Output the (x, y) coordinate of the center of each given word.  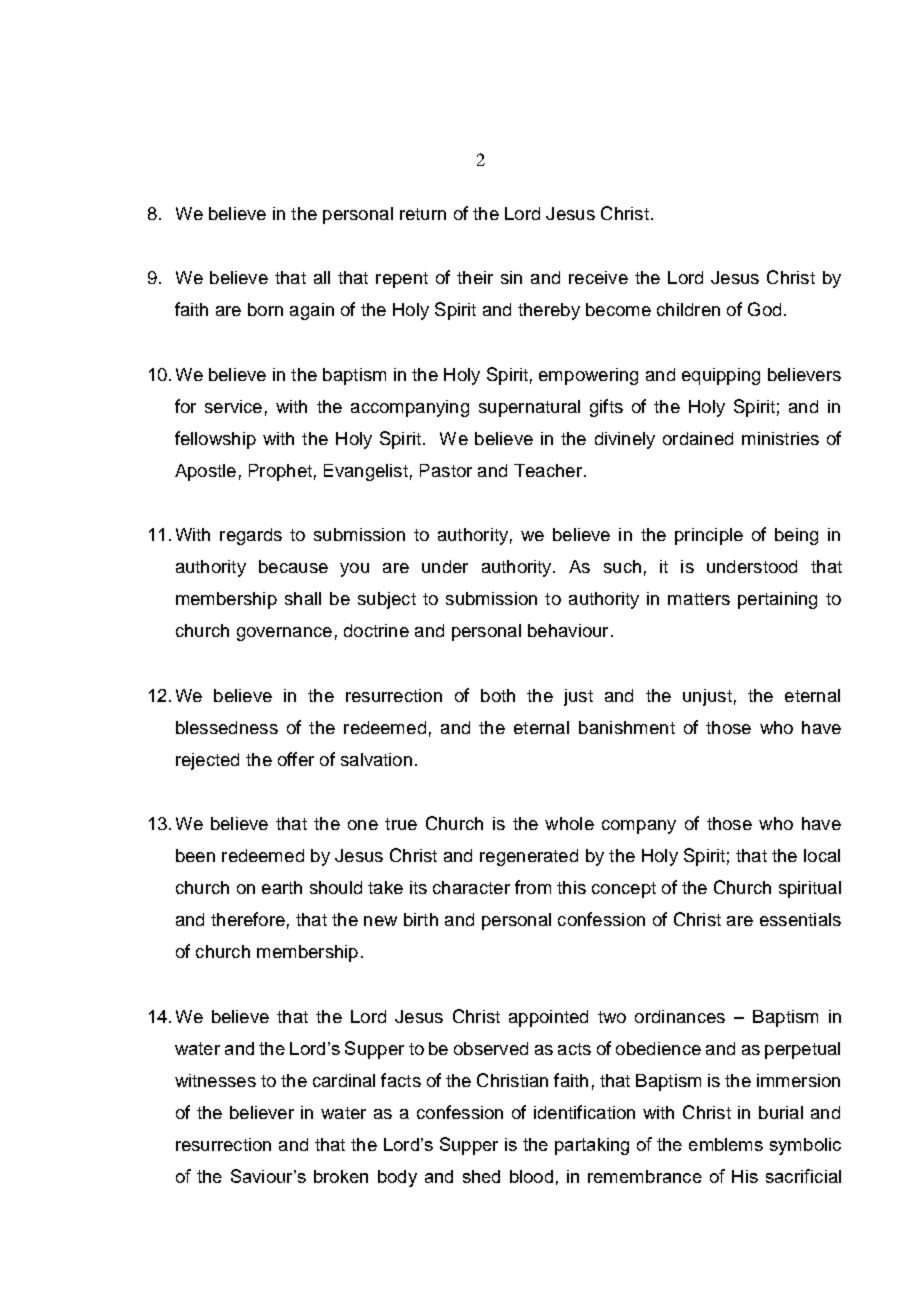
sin (511, 277)
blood (531, 1176)
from (533, 887)
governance (284, 634)
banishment (627, 727)
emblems (726, 1144)
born (265, 309)
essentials (800, 919)
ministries (780, 438)
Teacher (548, 470)
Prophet (280, 472)
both (498, 695)
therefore (248, 919)
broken (341, 1176)
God (764, 309)
